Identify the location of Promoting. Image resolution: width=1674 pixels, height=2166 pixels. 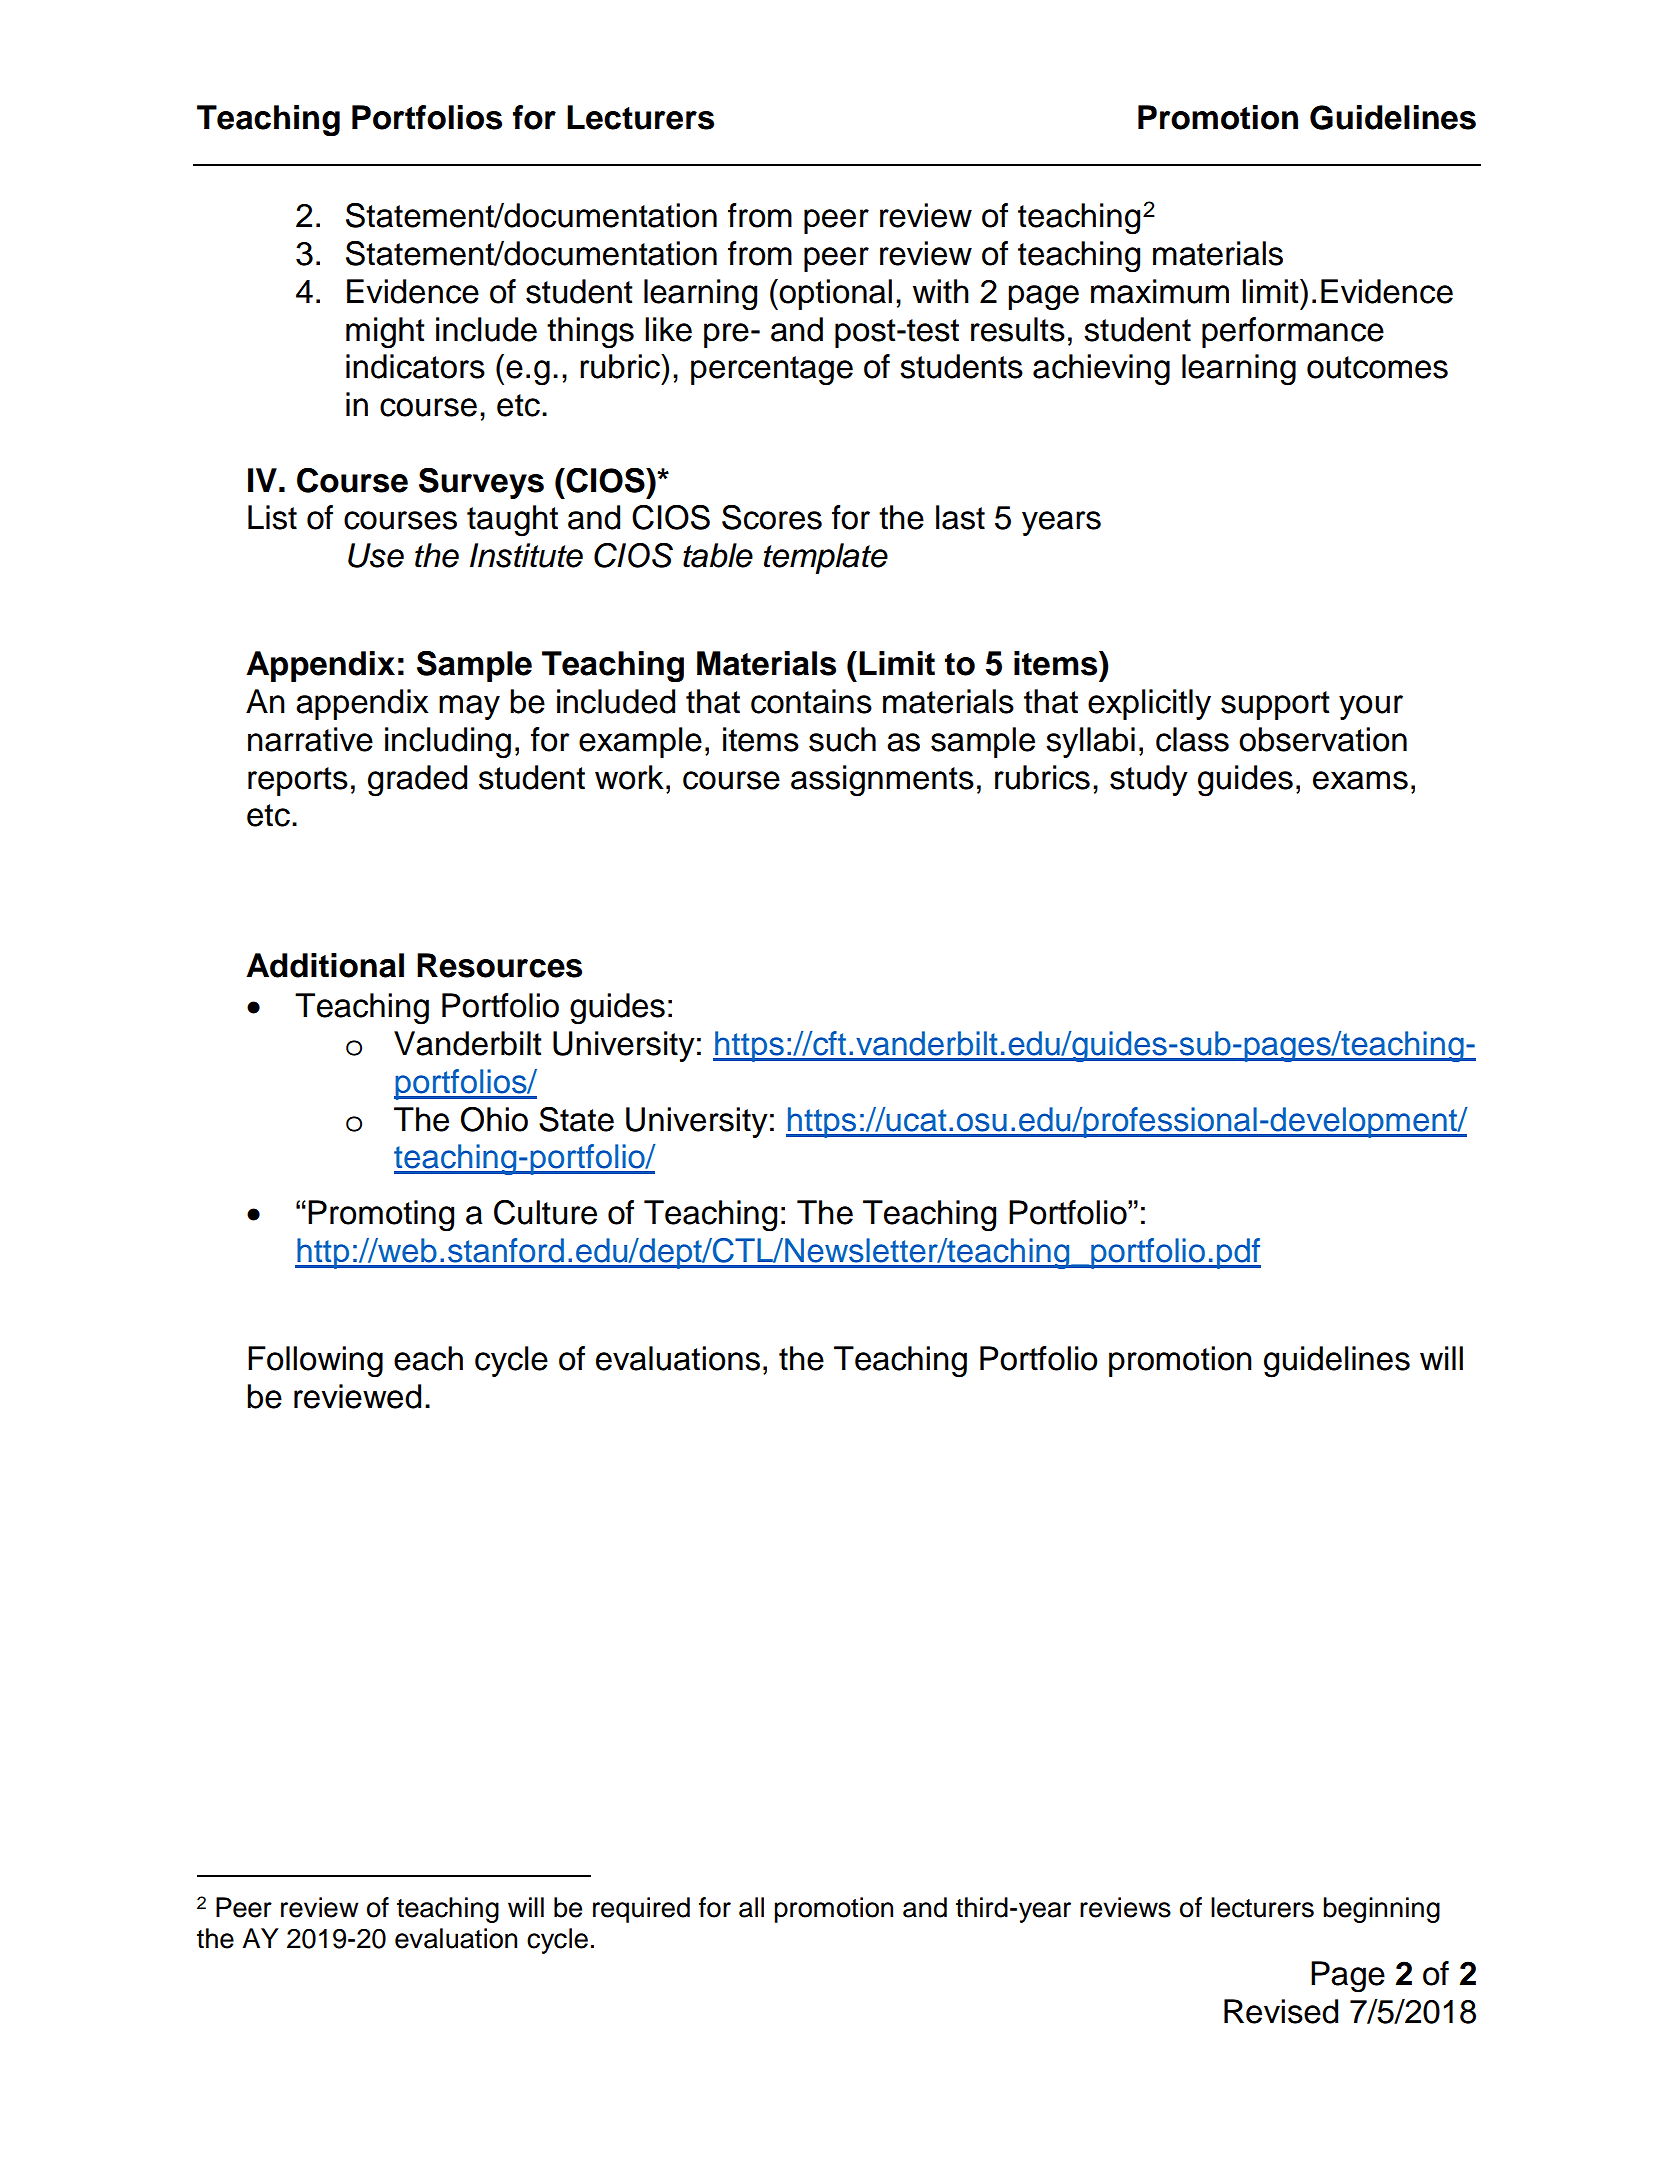
(381, 1216).
